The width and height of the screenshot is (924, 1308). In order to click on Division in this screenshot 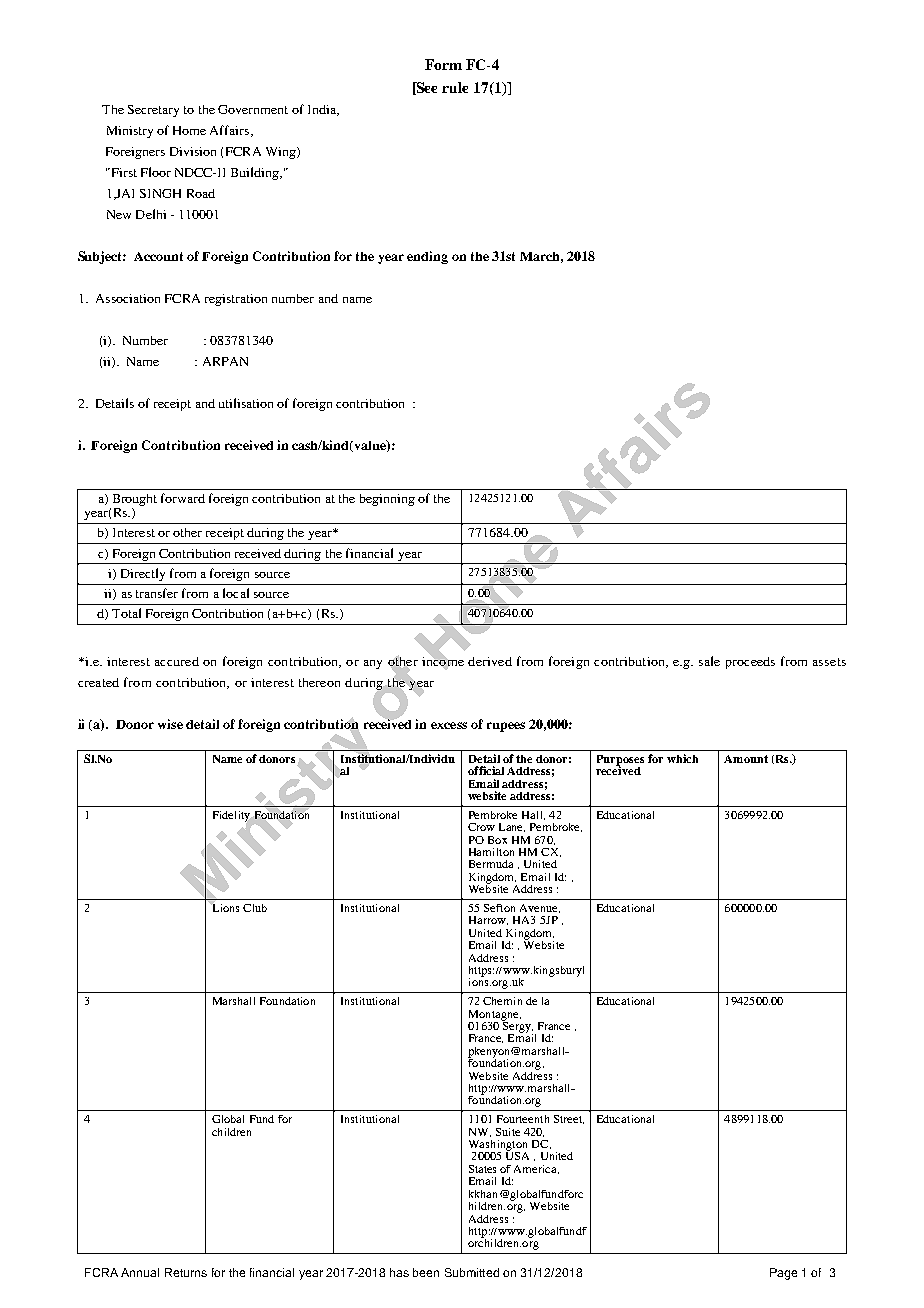, I will do `click(193, 151)`.
